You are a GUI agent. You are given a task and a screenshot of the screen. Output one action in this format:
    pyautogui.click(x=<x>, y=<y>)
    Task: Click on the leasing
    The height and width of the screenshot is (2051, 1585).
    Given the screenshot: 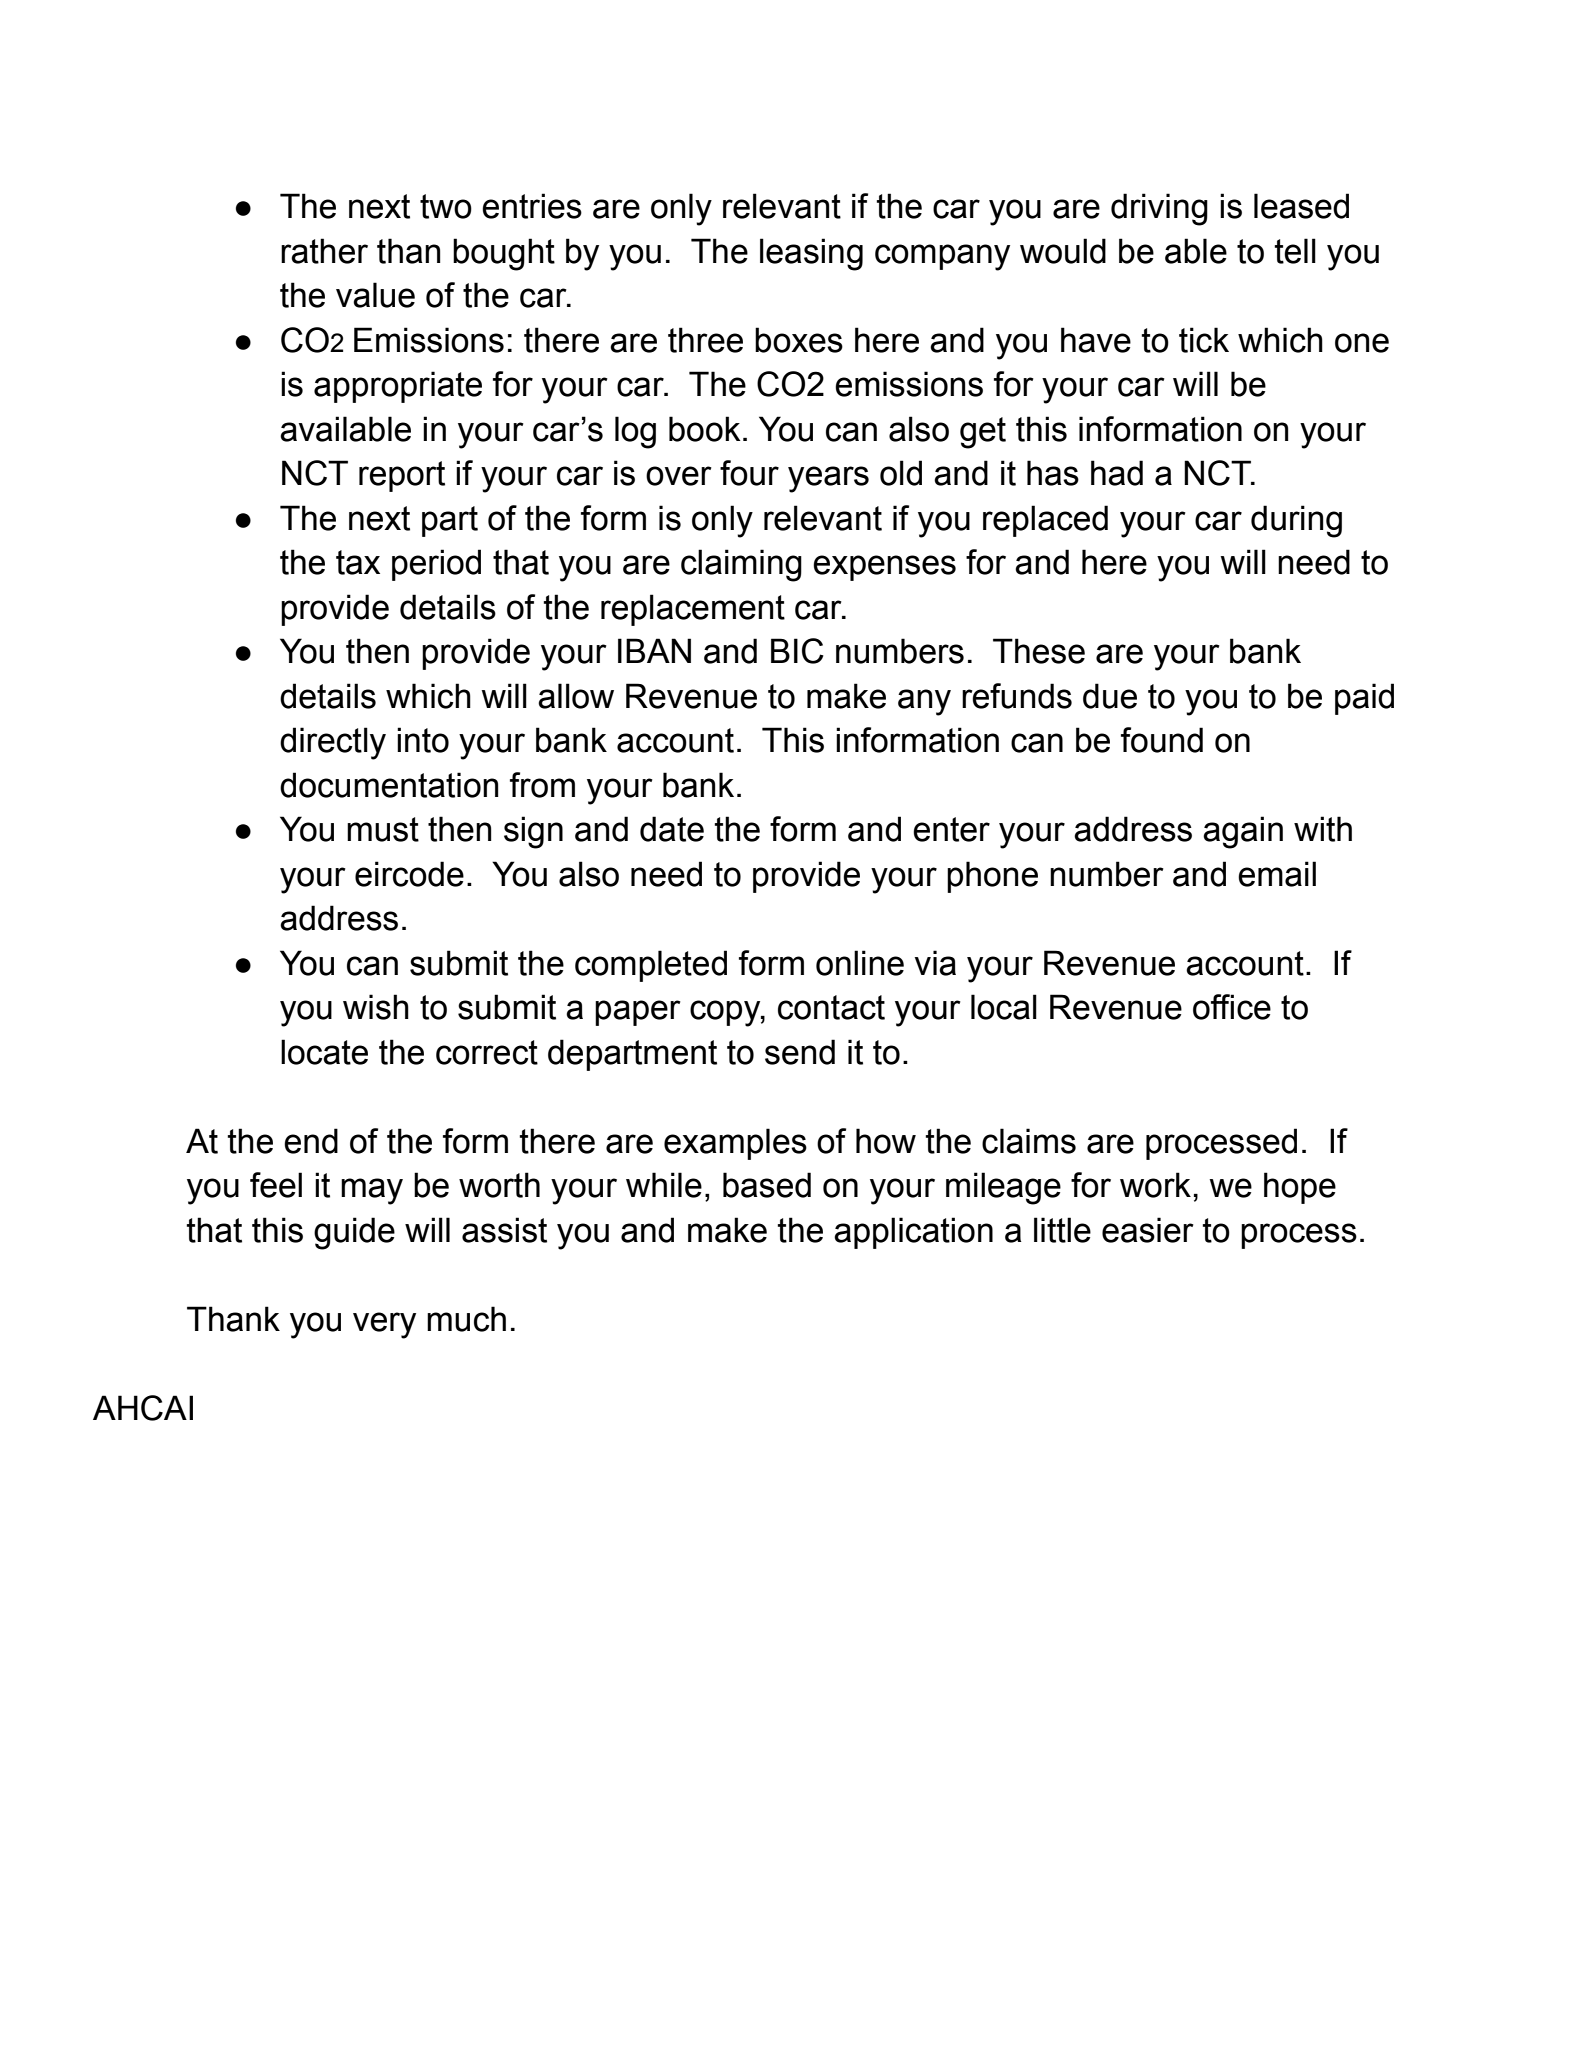 What is the action you would take?
    pyautogui.click(x=811, y=254)
